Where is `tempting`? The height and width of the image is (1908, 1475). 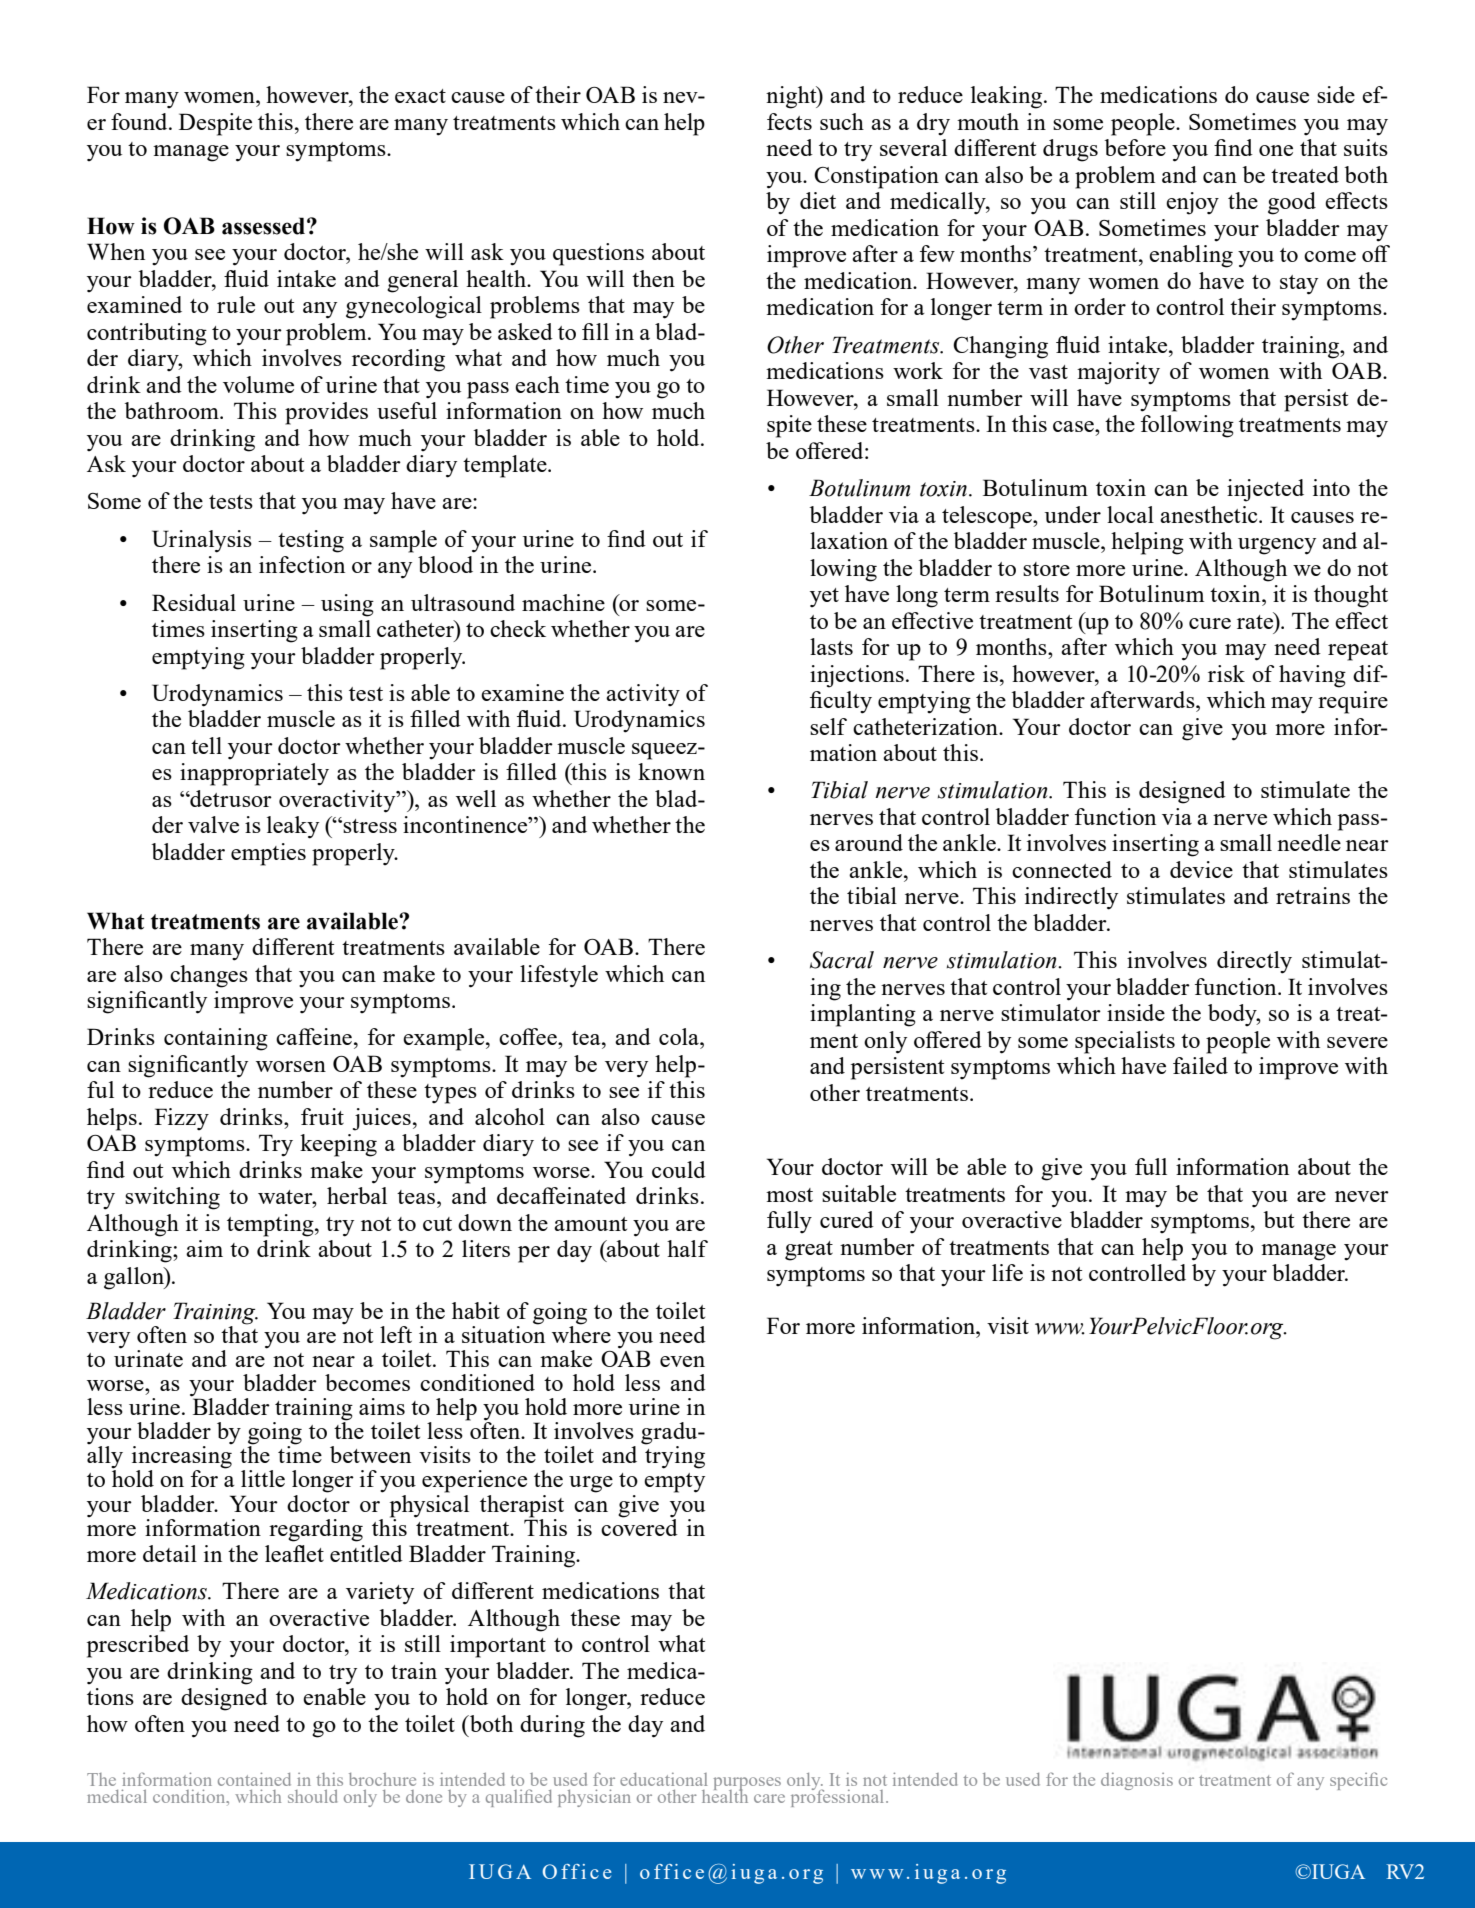 tempting is located at coordinates (271, 1225).
